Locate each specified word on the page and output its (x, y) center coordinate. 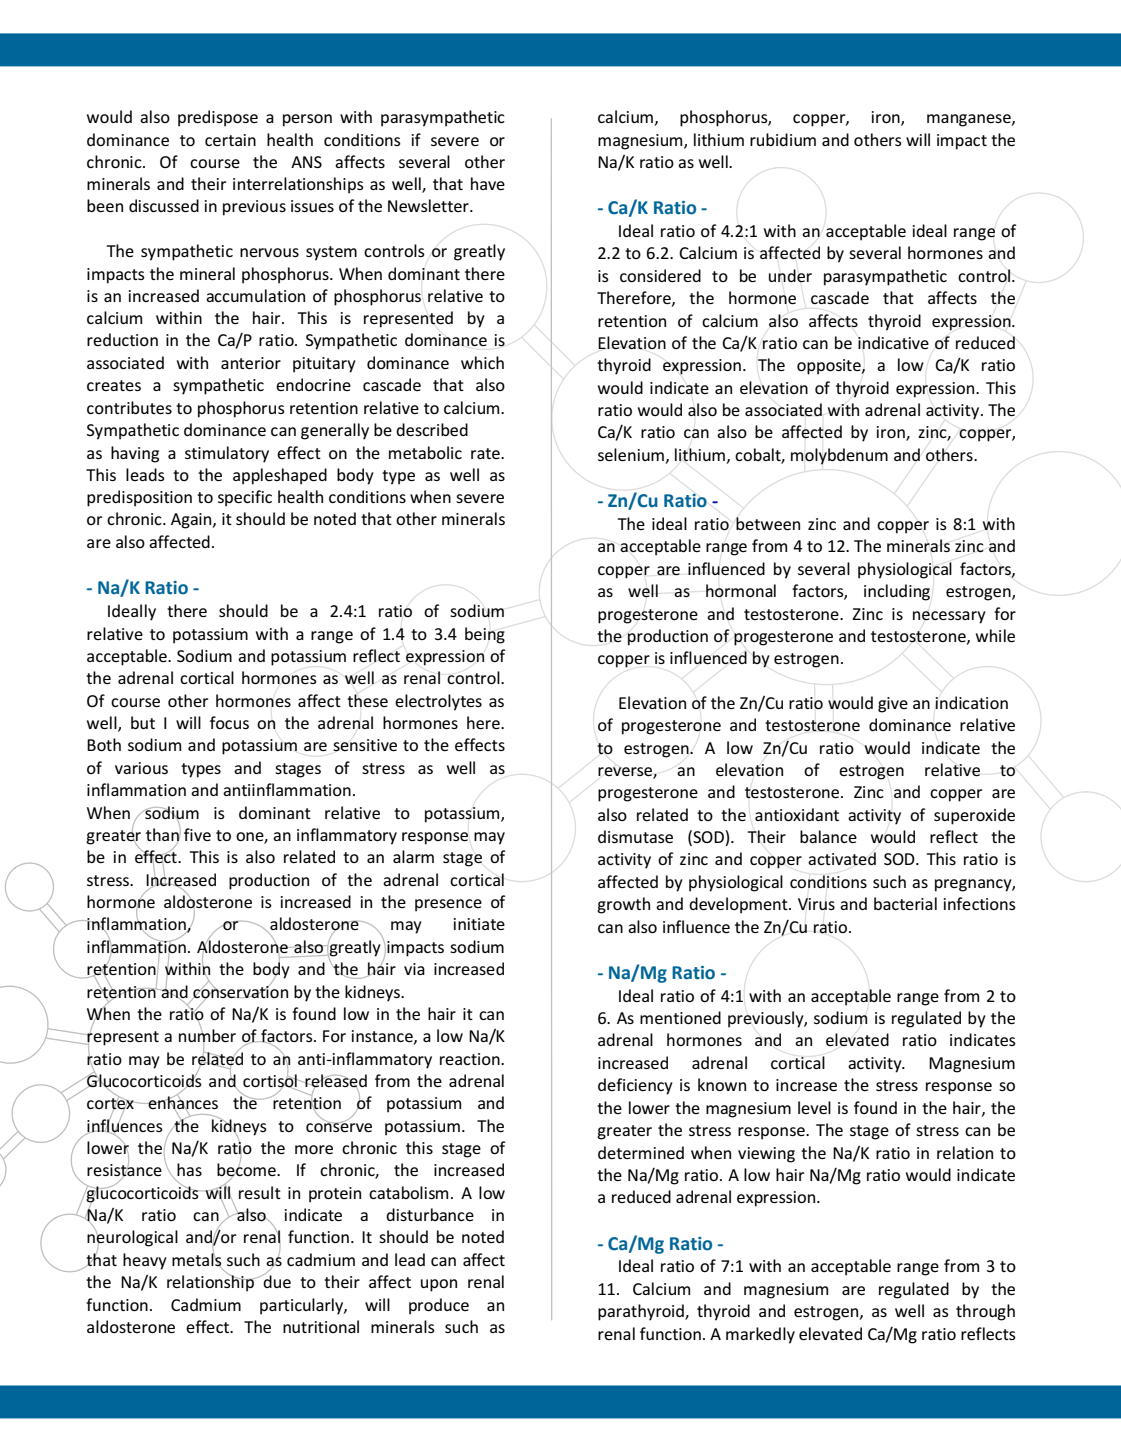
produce (439, 1306)
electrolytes (438, 702)
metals (197, 1260)
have (488, 183)
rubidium (783, 139)
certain (230, 140)
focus (229, 722)
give (893, 705)
